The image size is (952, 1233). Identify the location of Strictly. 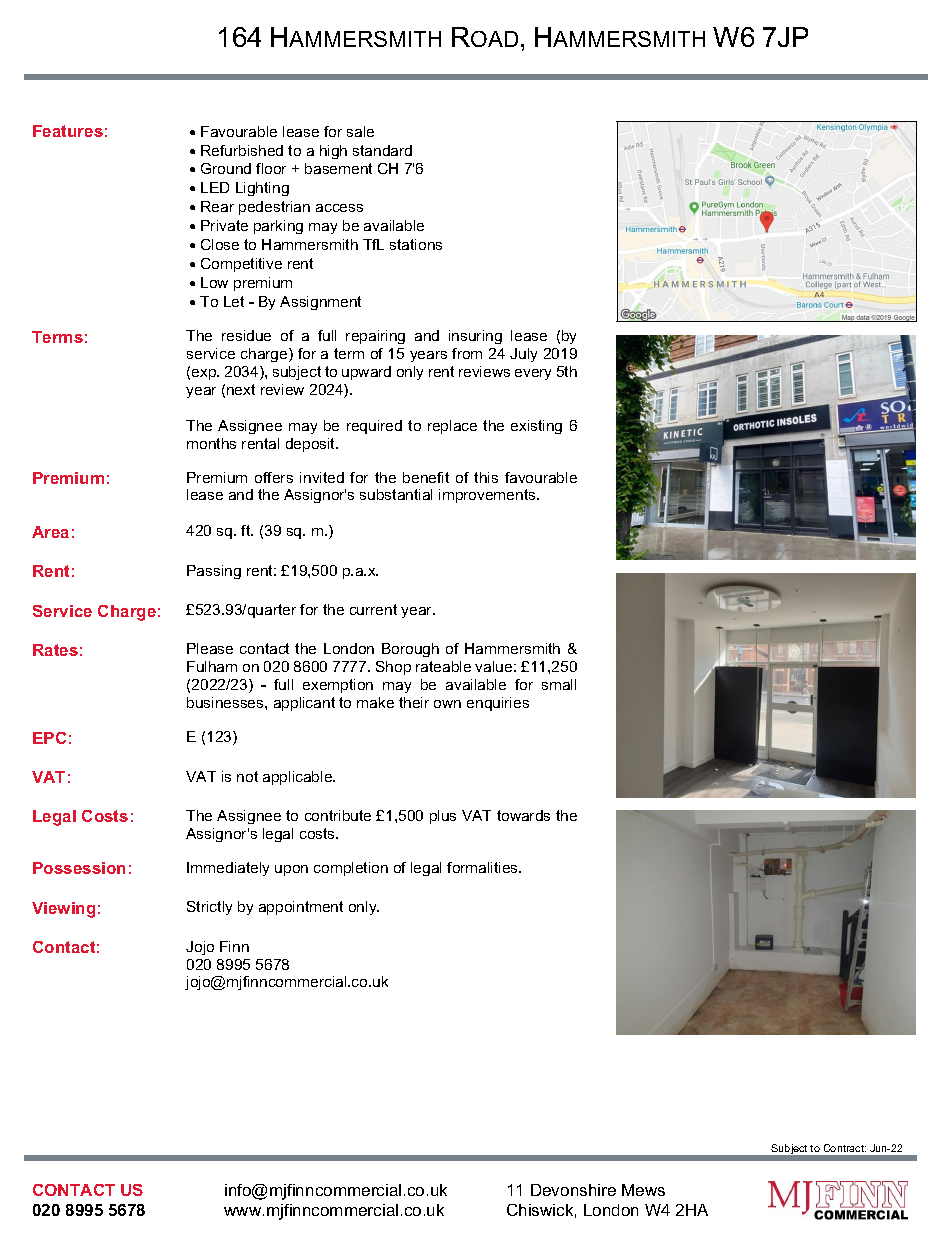
(209, 908).
